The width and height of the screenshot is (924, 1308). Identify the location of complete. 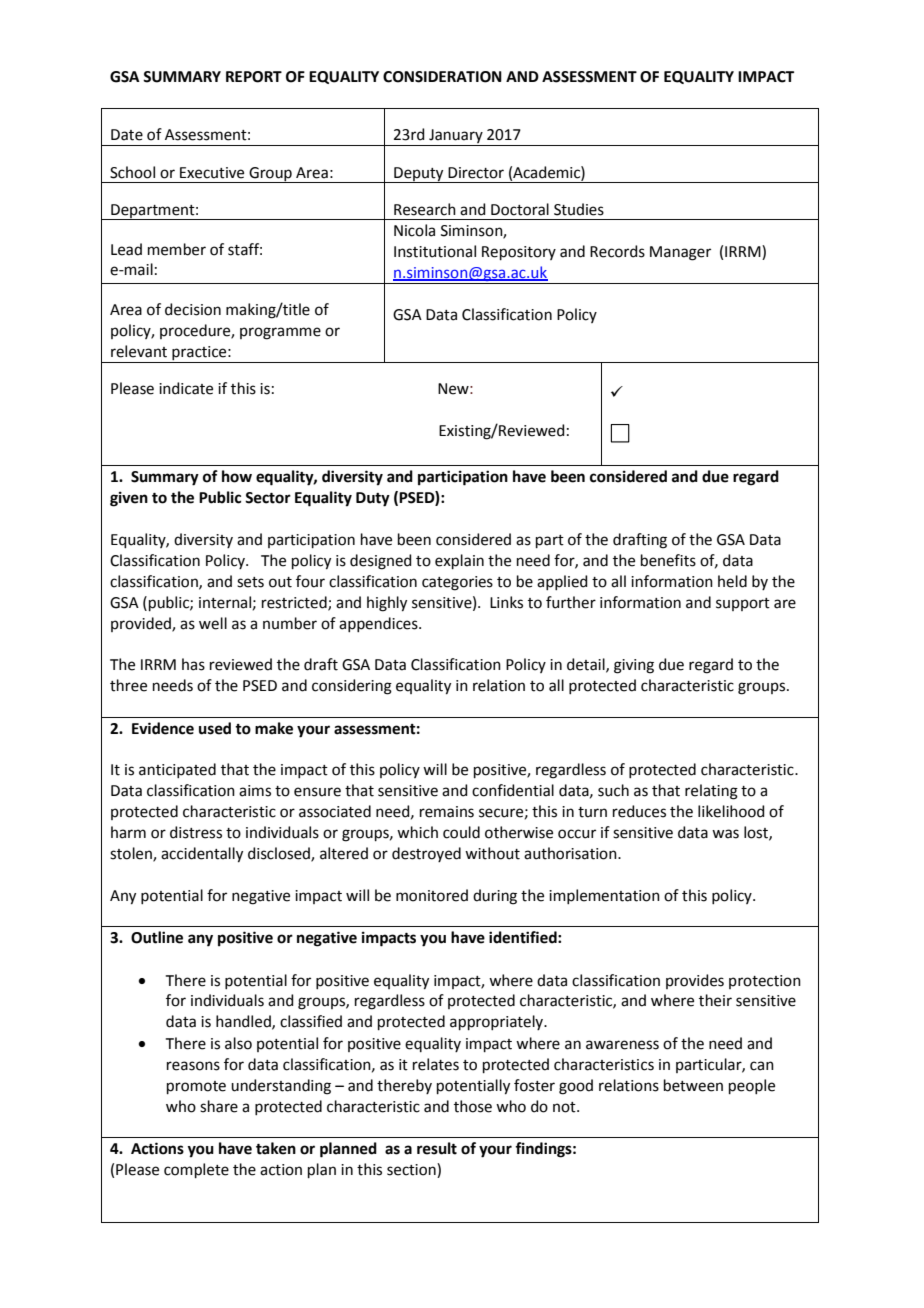
(196, 1170).
